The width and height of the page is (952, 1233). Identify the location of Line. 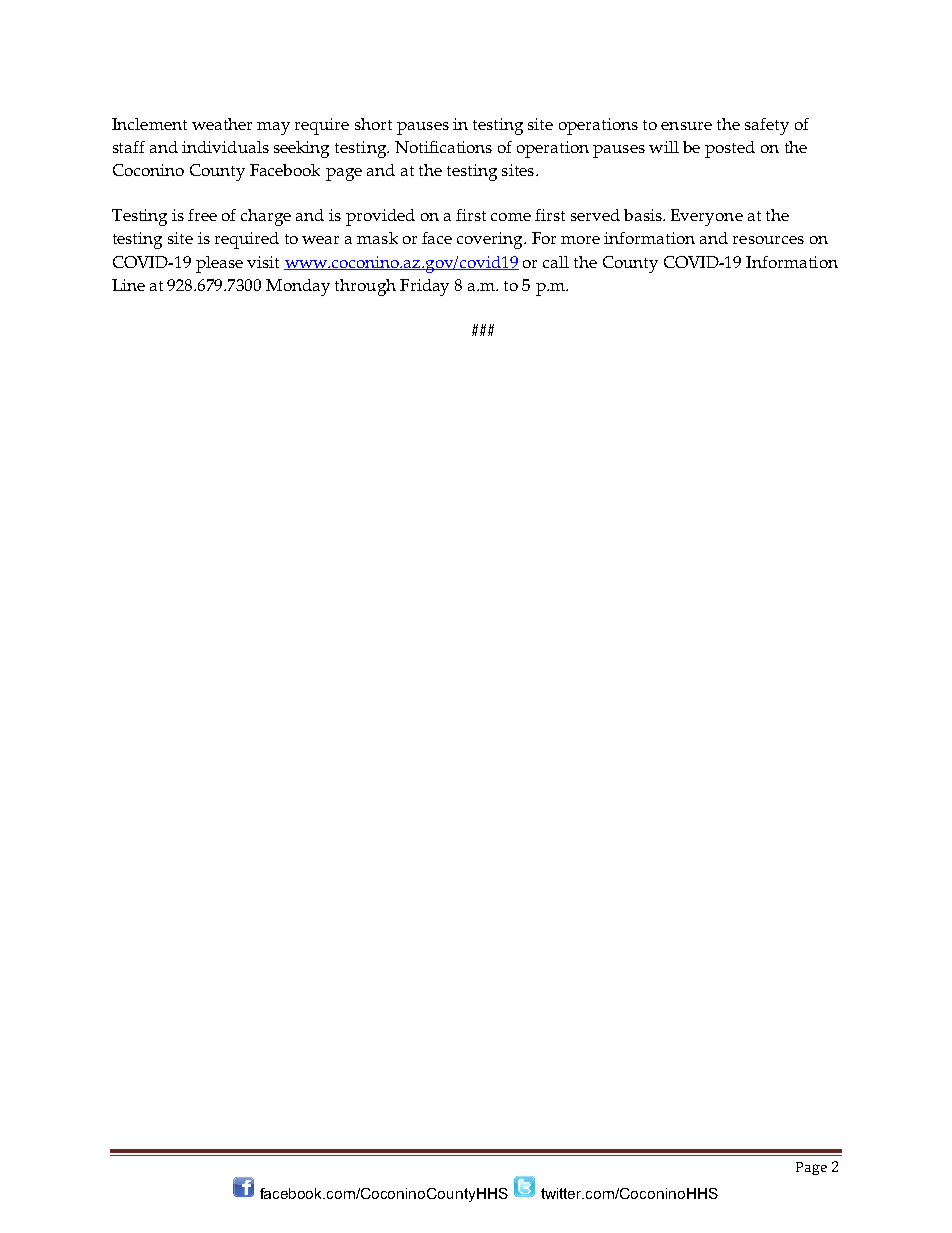
(128, 285).
